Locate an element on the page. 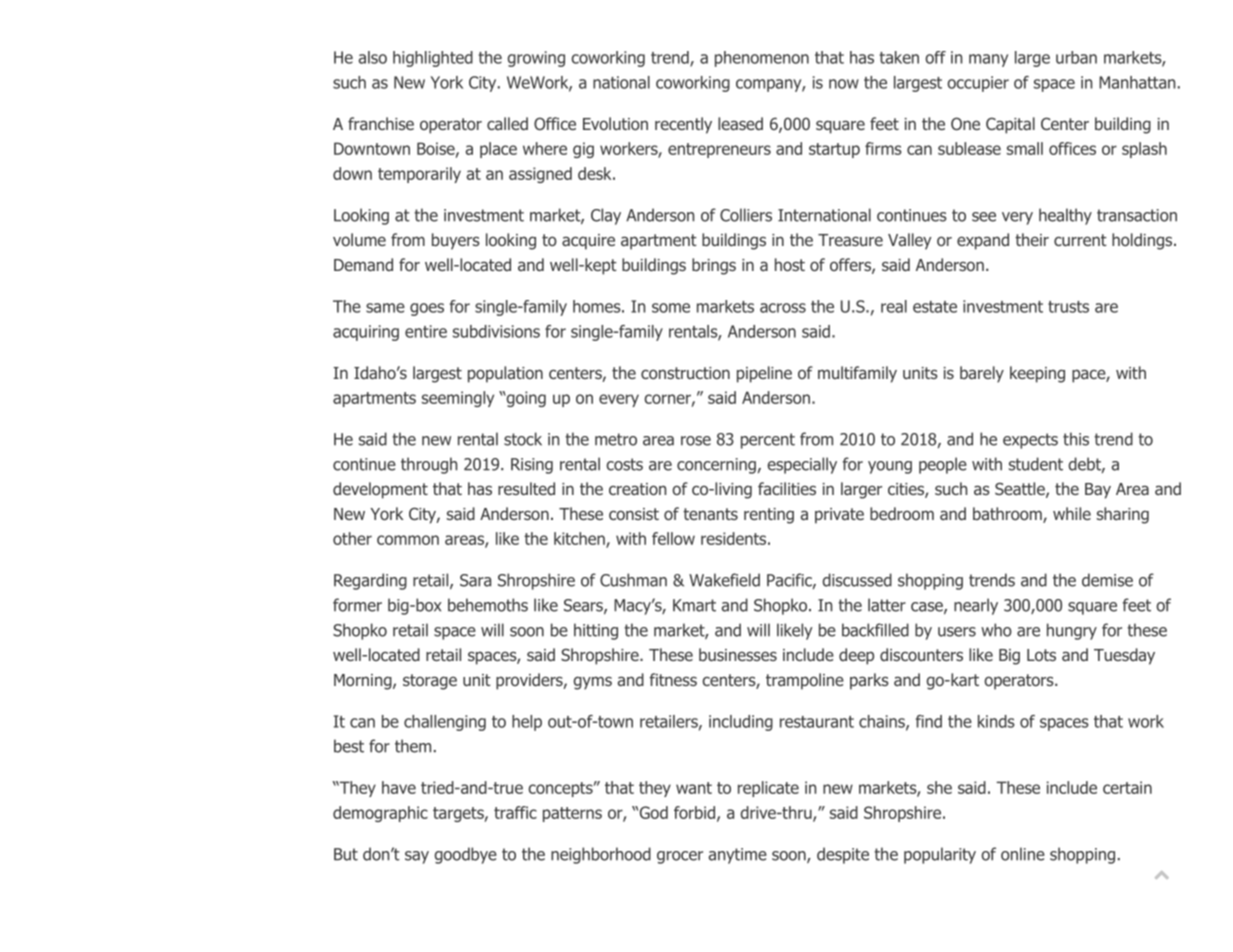  across is located at coordinates (783, 308).
